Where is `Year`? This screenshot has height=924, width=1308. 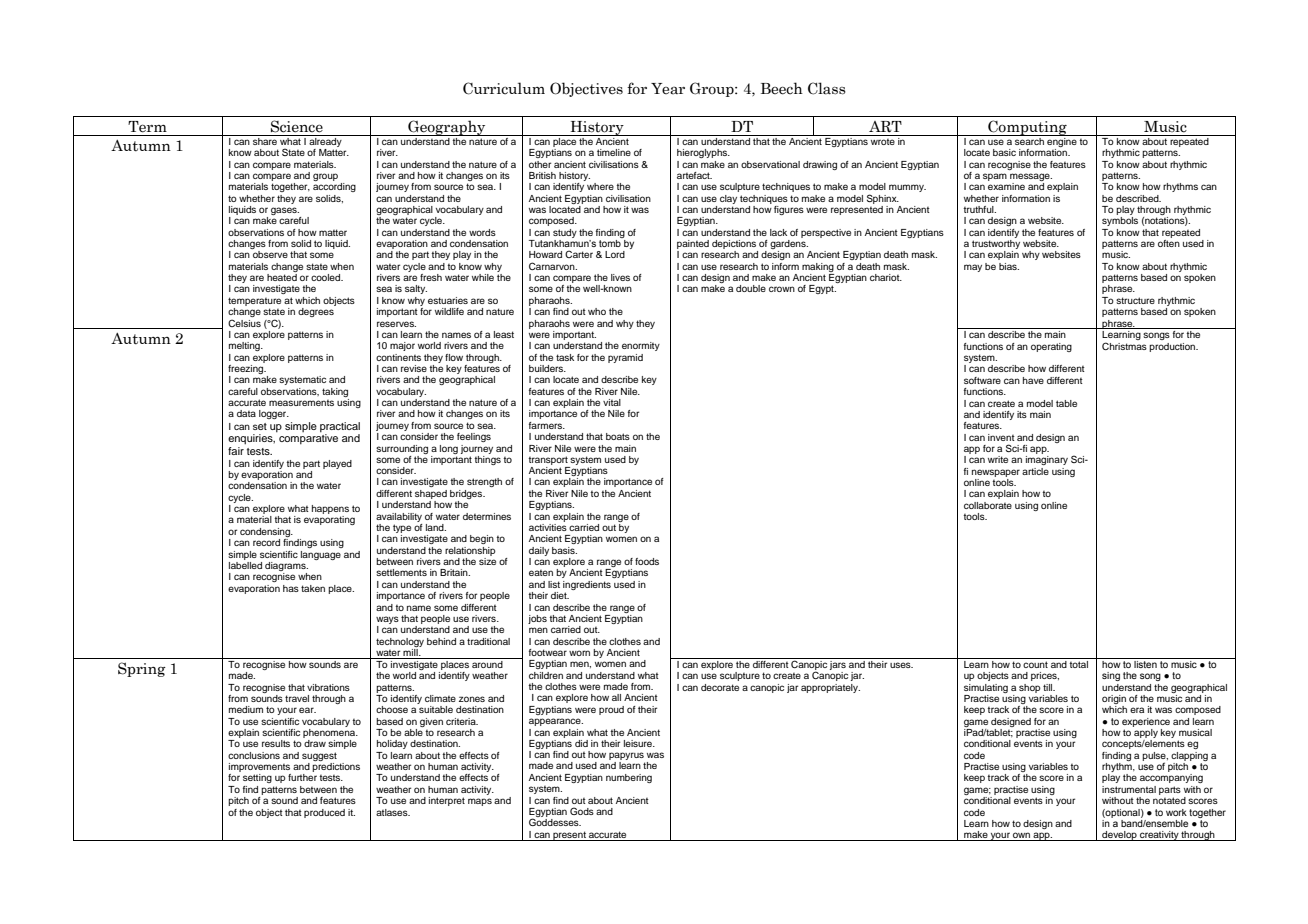 Year is located at coordinates (668, 89).
